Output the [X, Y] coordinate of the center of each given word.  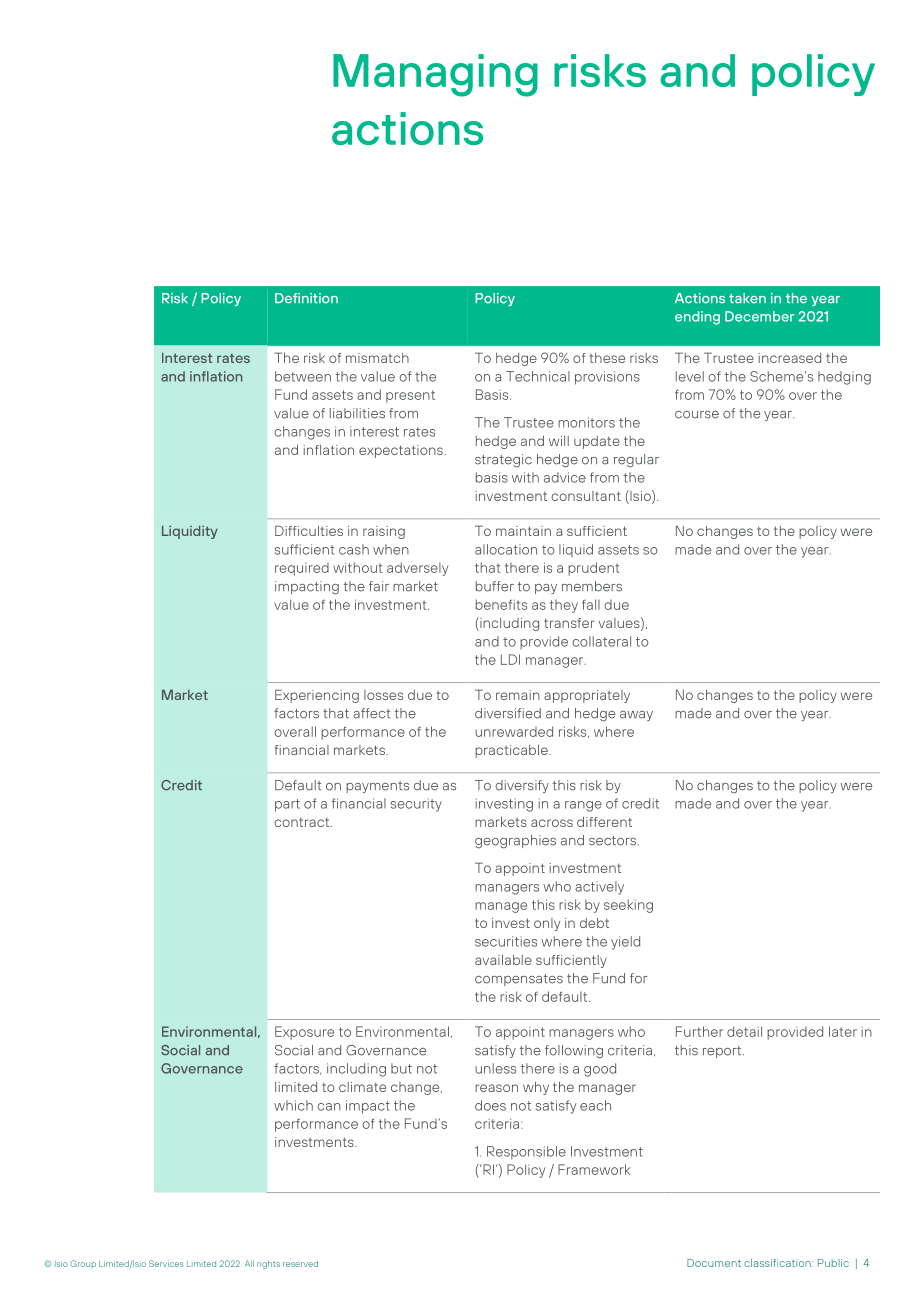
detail [744, 1031]
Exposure [304, 1033]
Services [166, 1263]
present [410, 396]
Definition [306, 298]
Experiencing [317, 696]
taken [747, 298]
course [697, 415]
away [636, 716]
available [503, 959]
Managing [435, 75]
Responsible [526, 1152]
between [303, 376]
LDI [510, 659]
